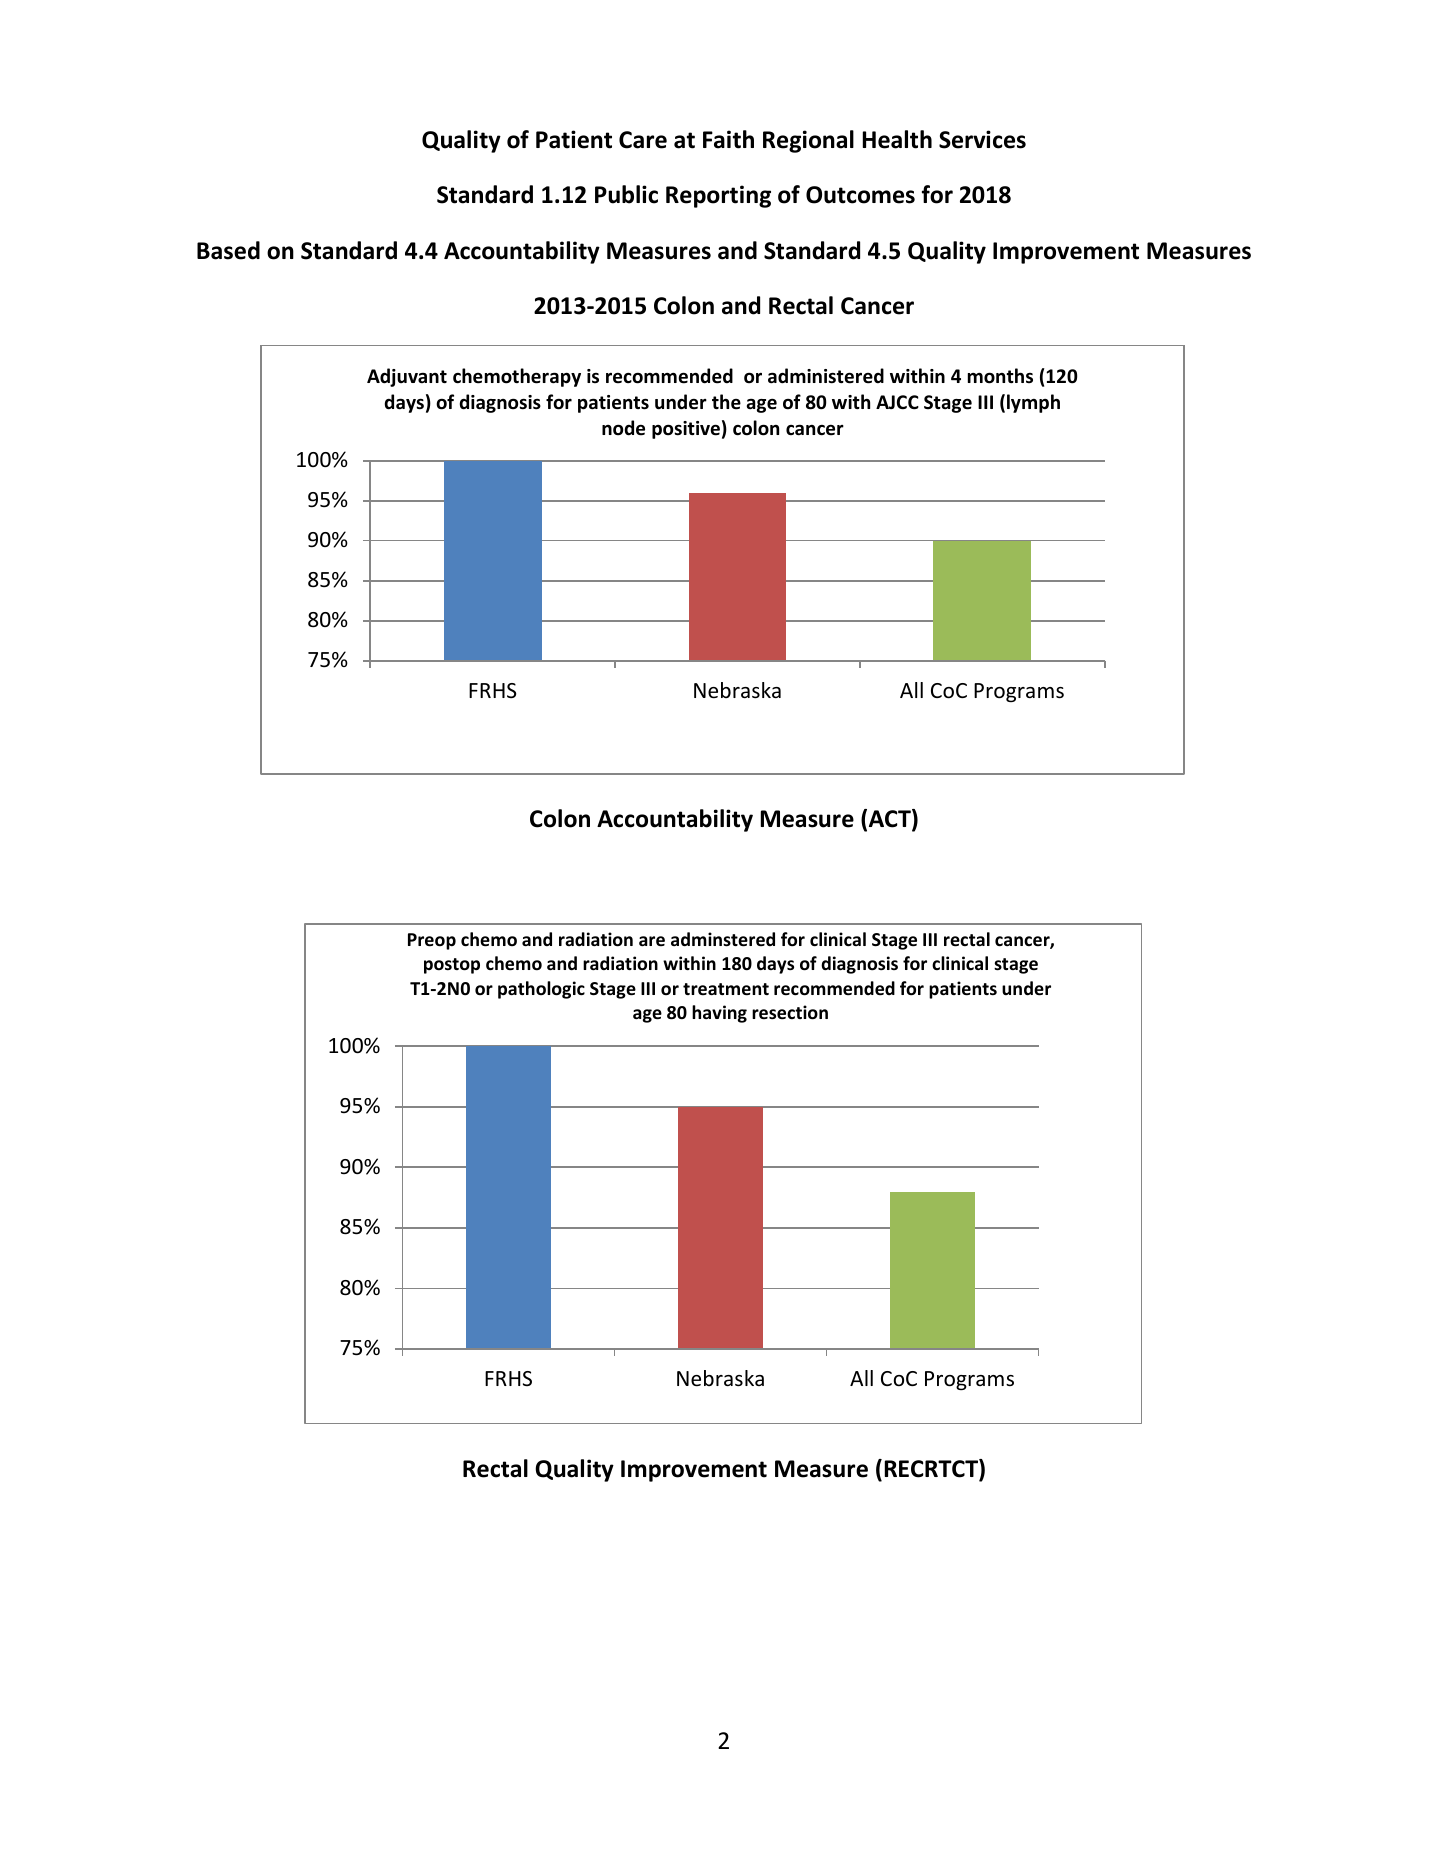 The width and height of the screenshot is (1448, 1874). Describe the element at coordinates (623, 428) in the screenshot. I see `node` at that location.
